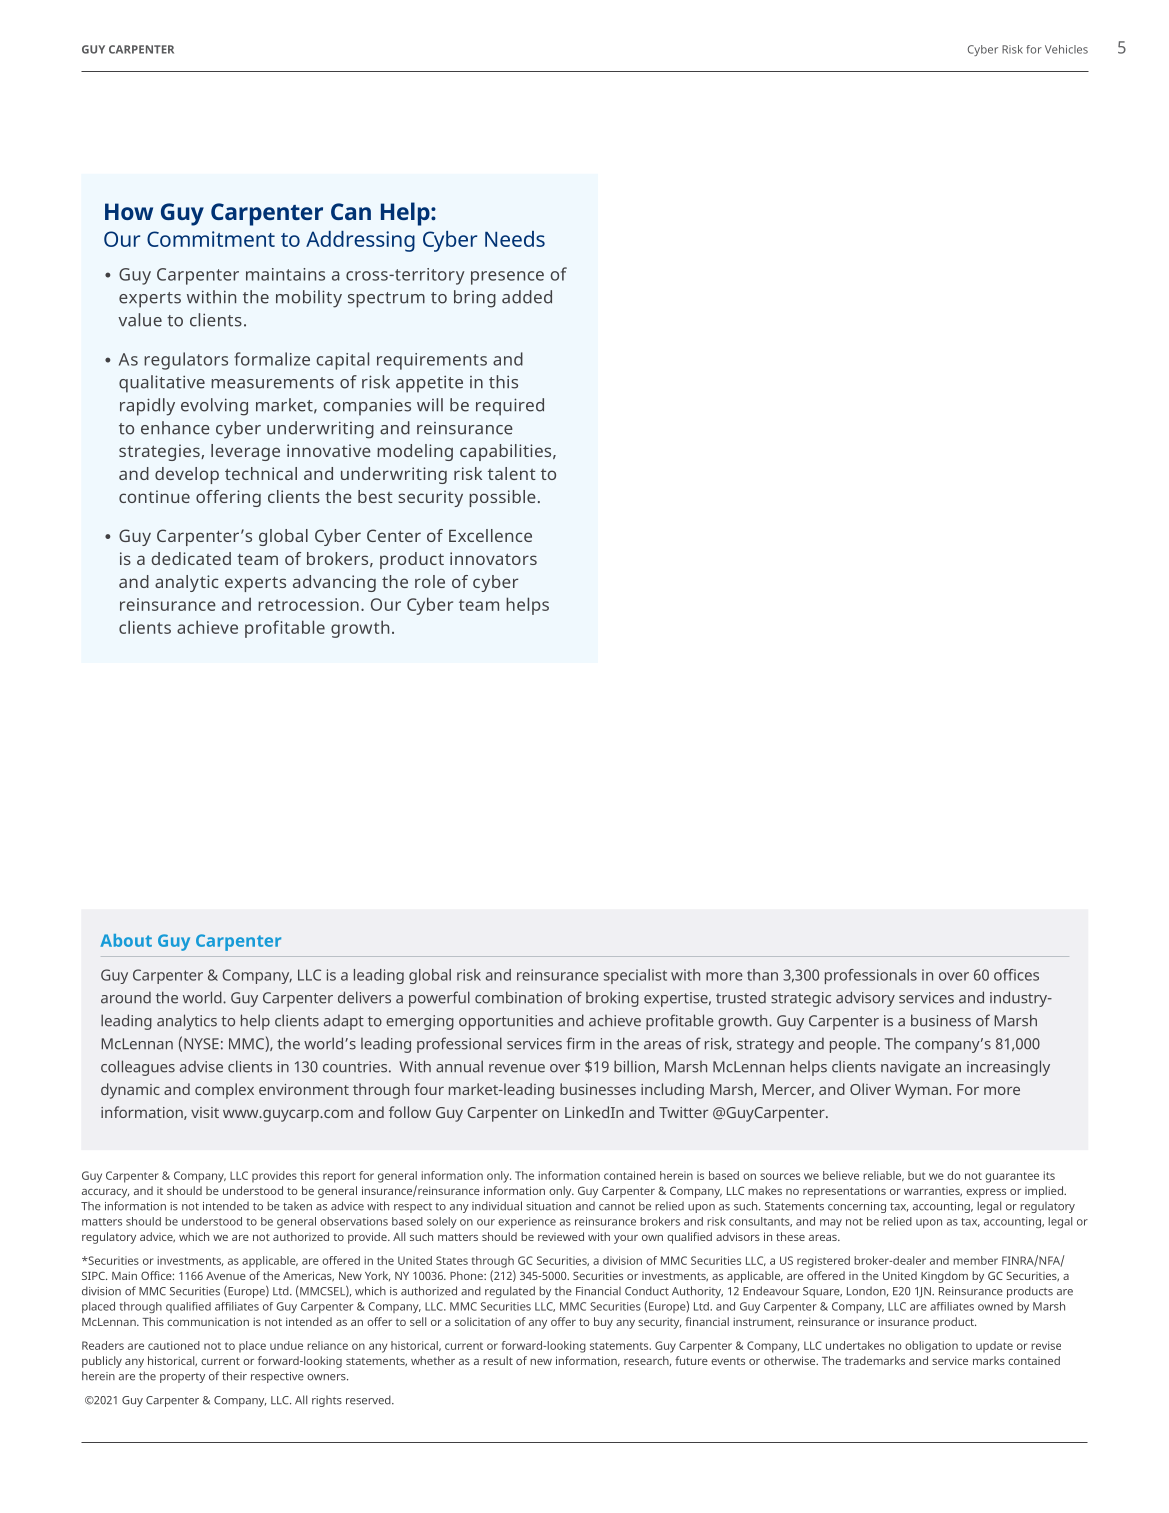 The image size is (1169, 1513). What do you see at coordinates (603, 1323) in the document?
I see `buy` at bounding box center [603, 1323].
